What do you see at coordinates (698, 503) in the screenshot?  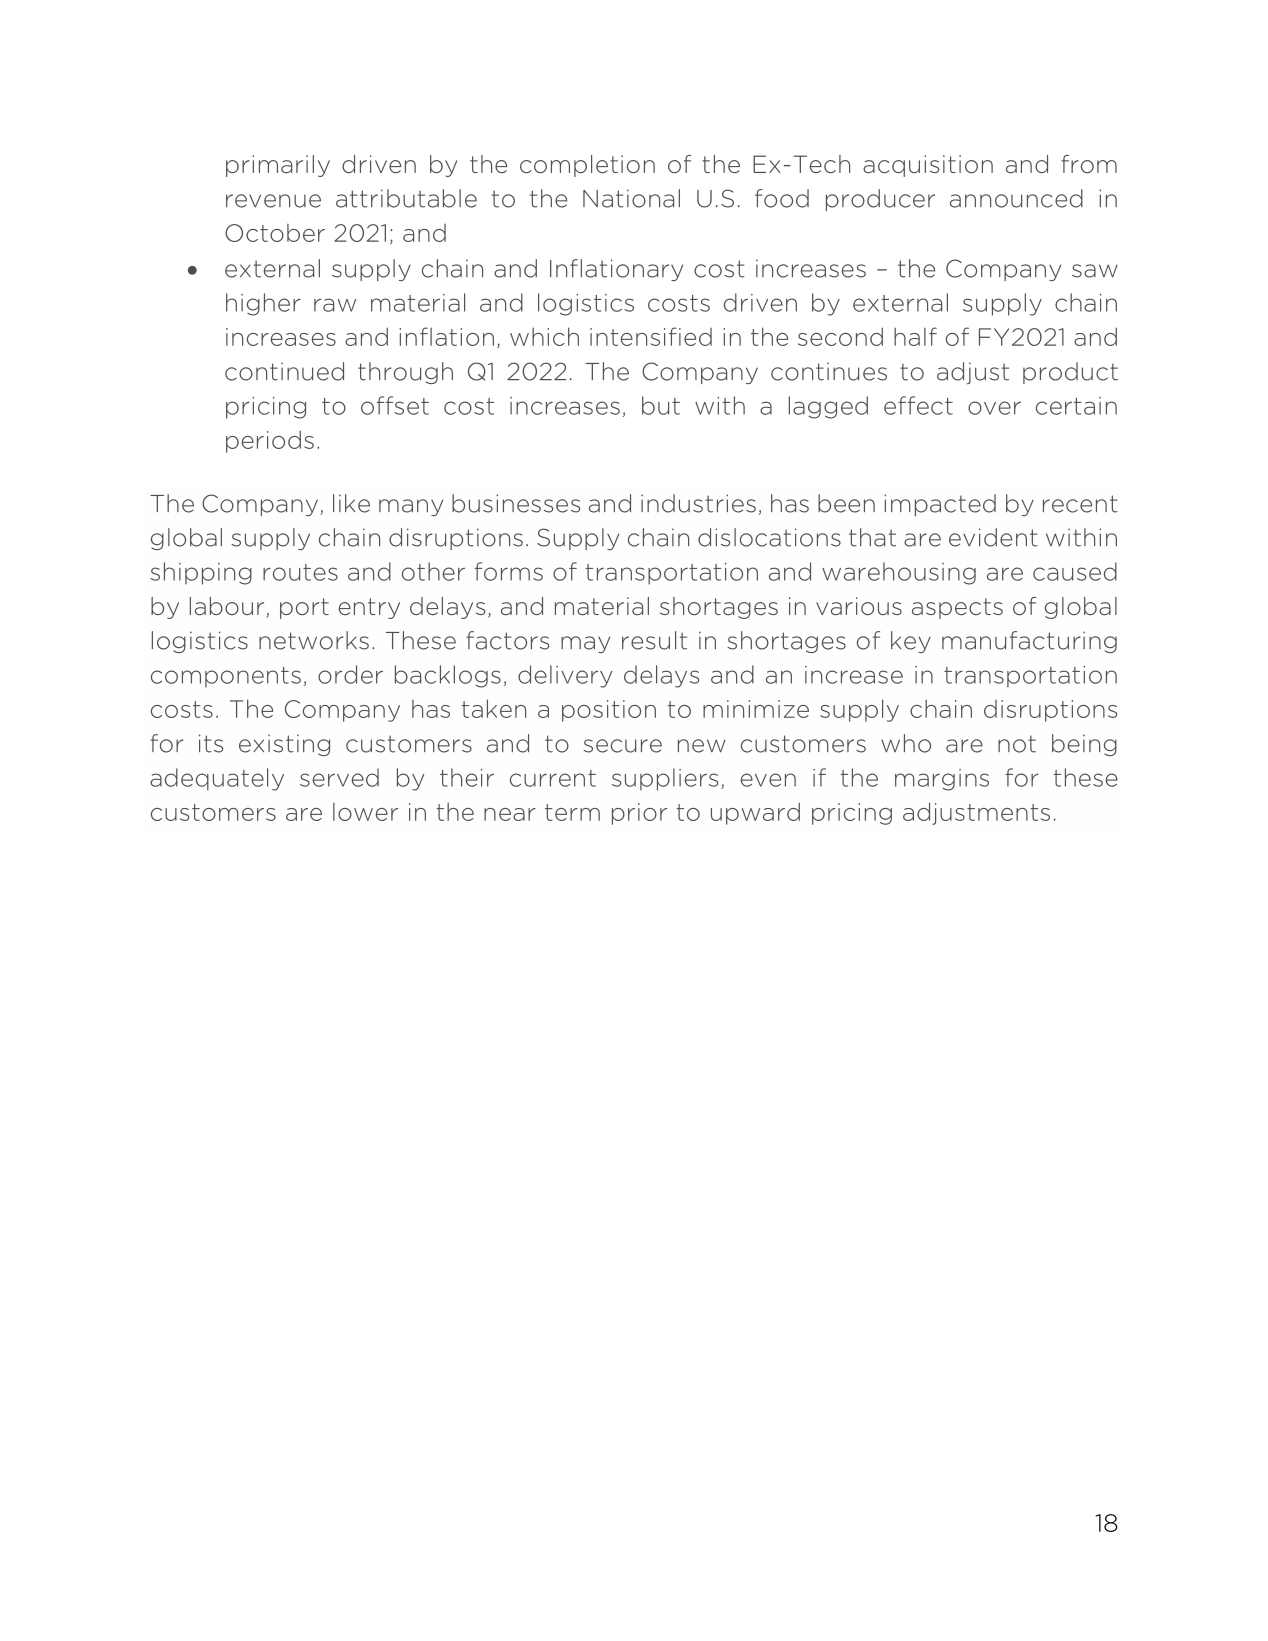 I see `industries` at bounding box center [698, 503].
